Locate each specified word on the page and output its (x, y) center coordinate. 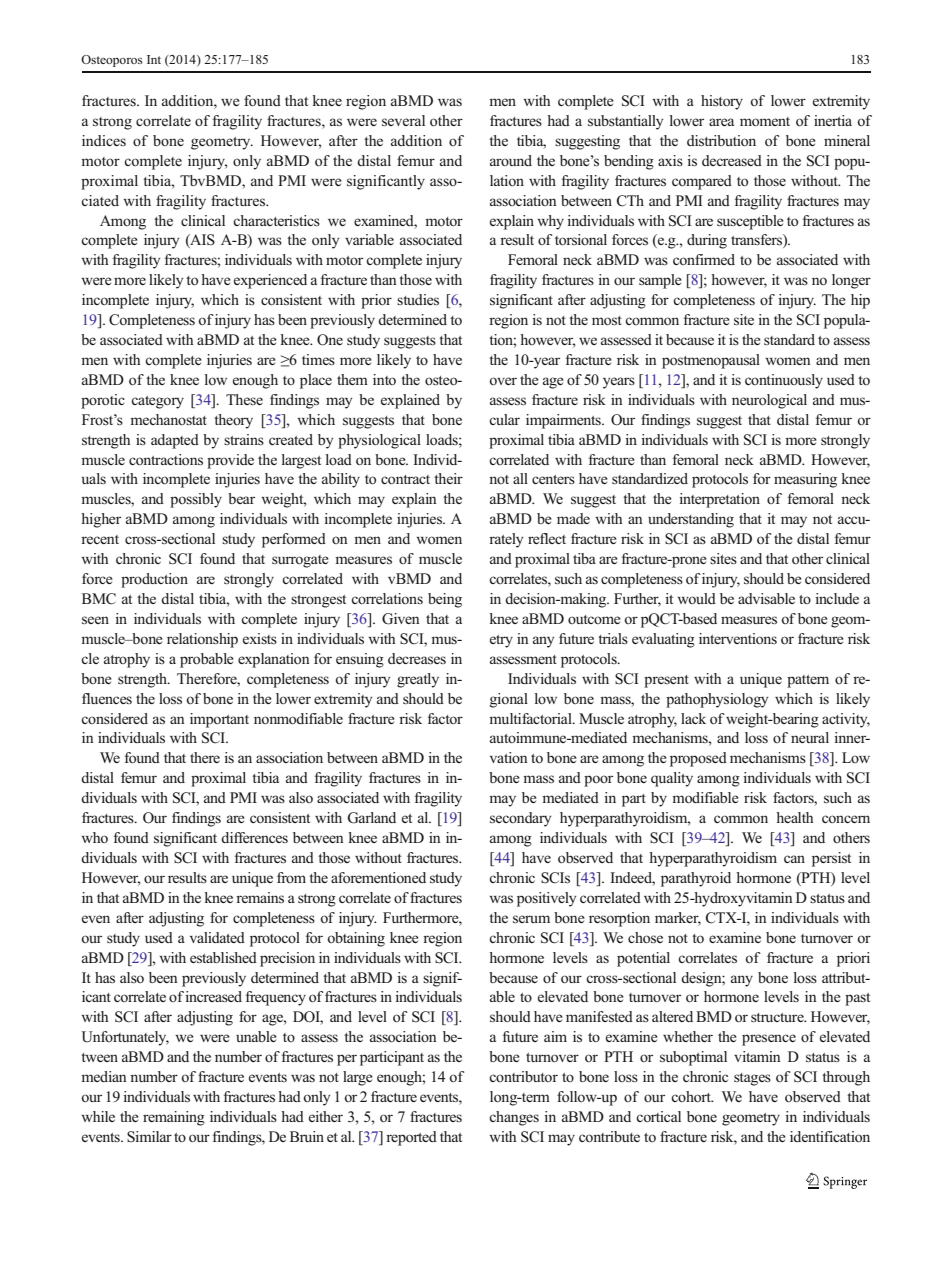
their (448, 478)
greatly (418, 680)
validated (217, 937)
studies (418, 300)
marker (678, 918)
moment (765, 122)
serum (531, 919)
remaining (174, 1118)
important (219, 720)
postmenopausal (711, 361)
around (511, 160)
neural (810, 737)
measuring (805, 480)
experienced (270, 281)
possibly (196, 500)
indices (104, 140)
